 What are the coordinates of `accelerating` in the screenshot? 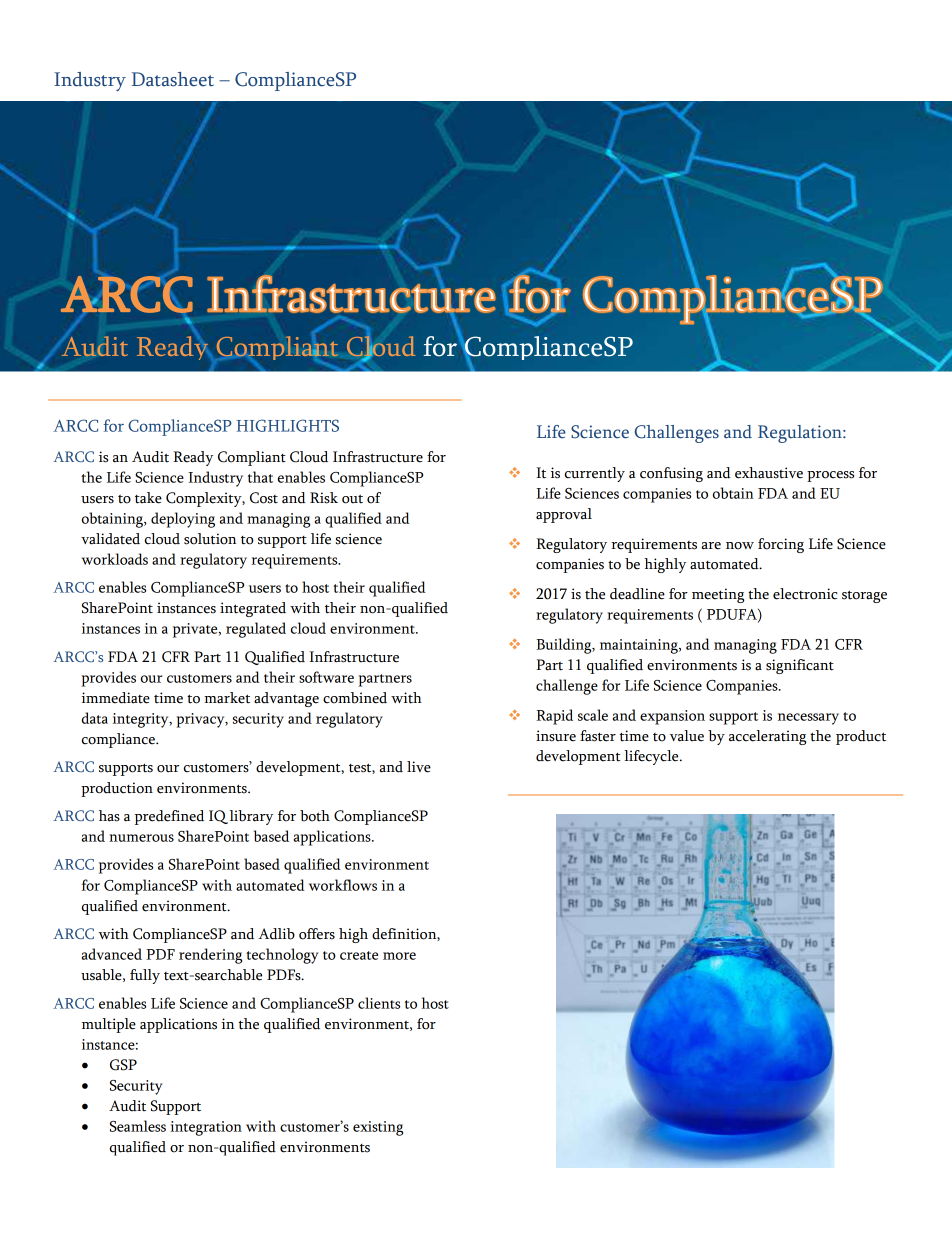 It's located at (767, 737).
